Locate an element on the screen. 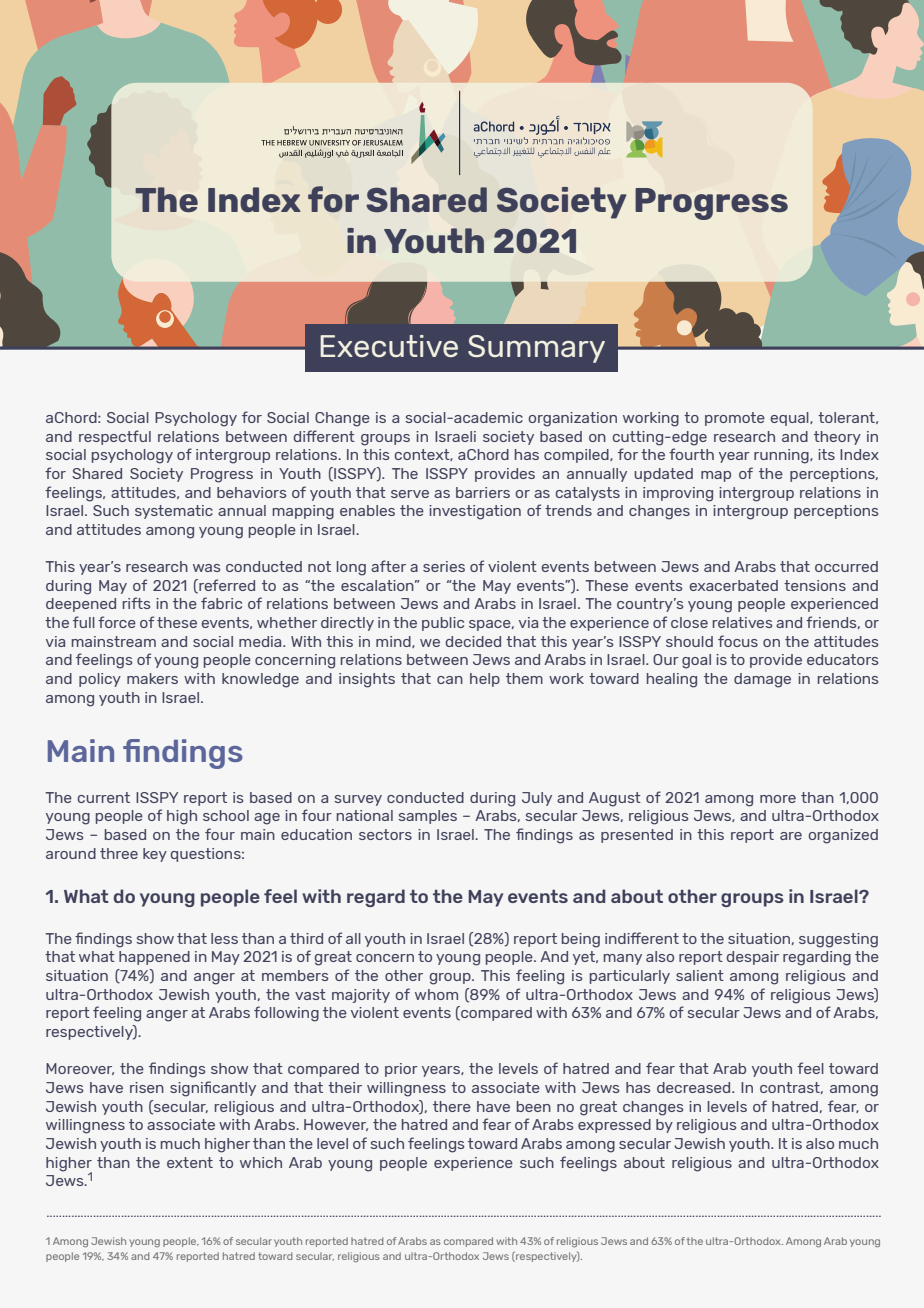 This screenshot has width=924, height=1308. promote is located at coordinates (735, 419).
